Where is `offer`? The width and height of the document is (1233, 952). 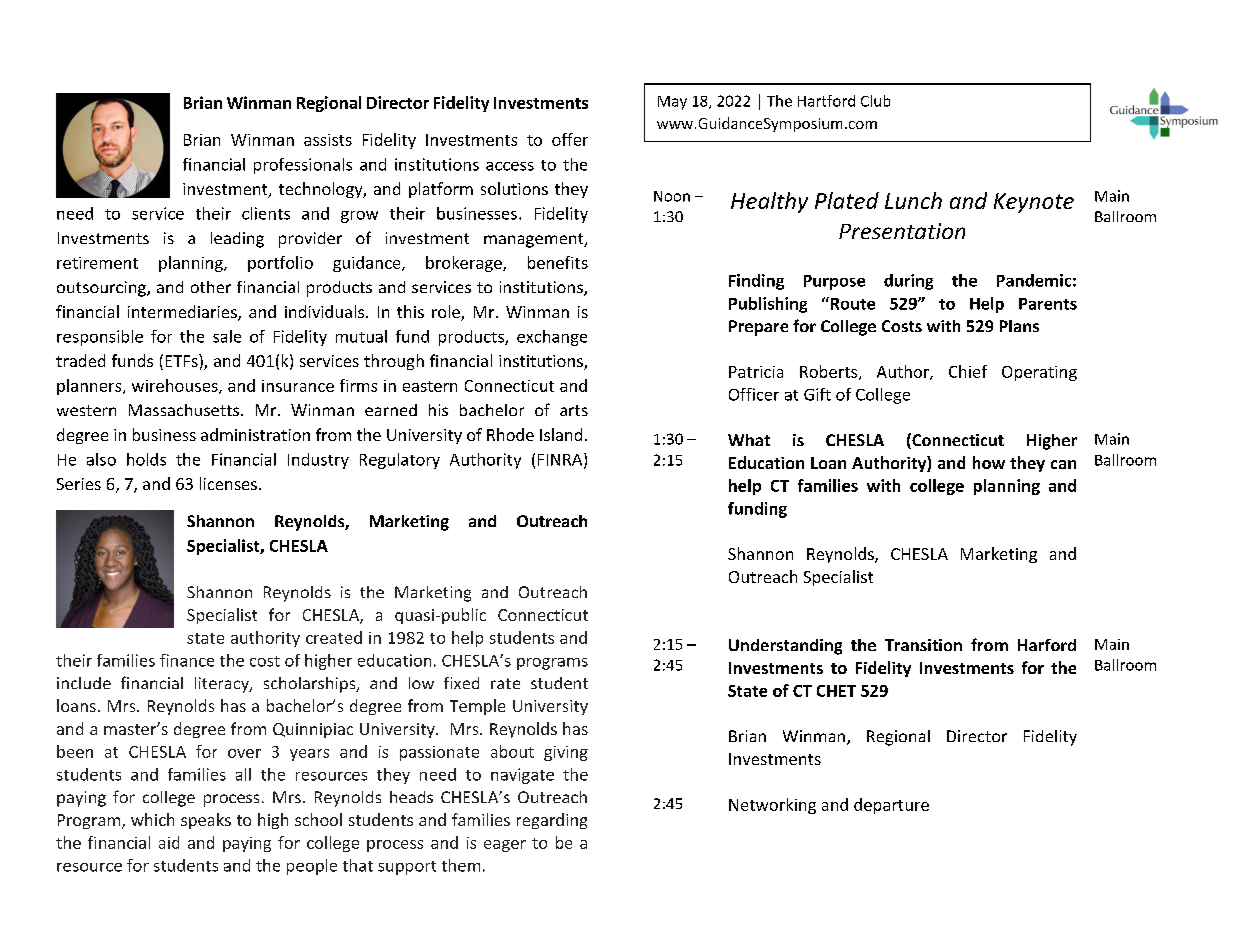
offer is located at coordinates (570, 139).
